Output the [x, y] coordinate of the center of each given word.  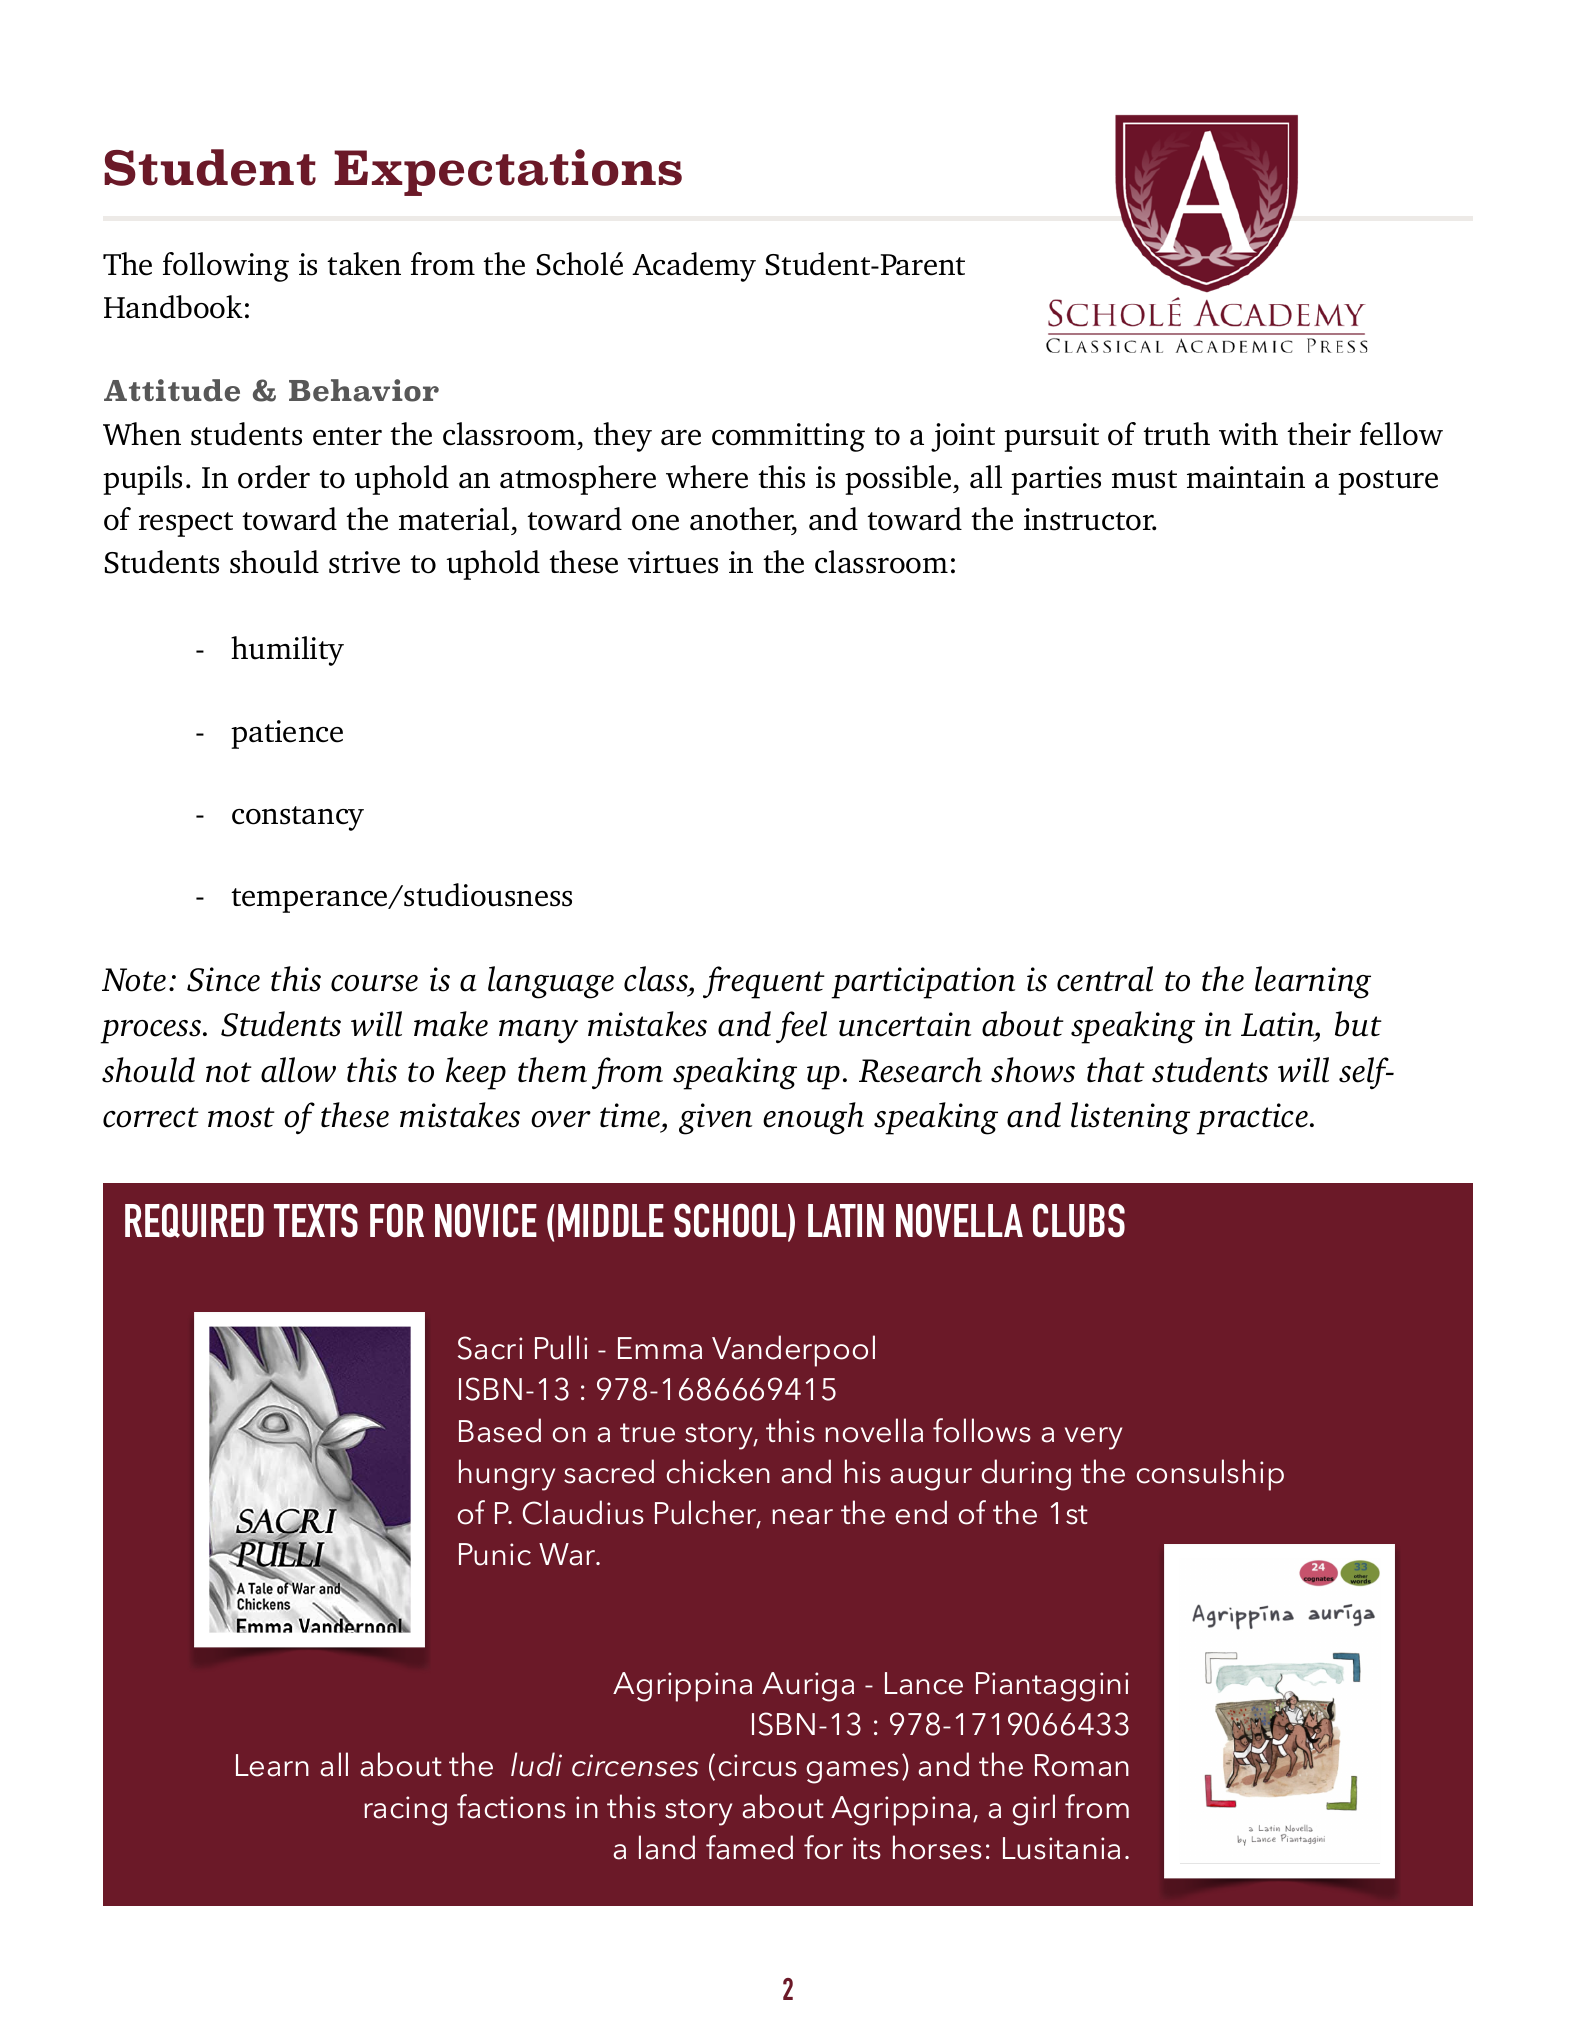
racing [405, 1811]
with [1248, 433]
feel [801, 1027]
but [1358, 1024]
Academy [694, 267]
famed [749, 1847]
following [226, 267]
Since [223, 979]
